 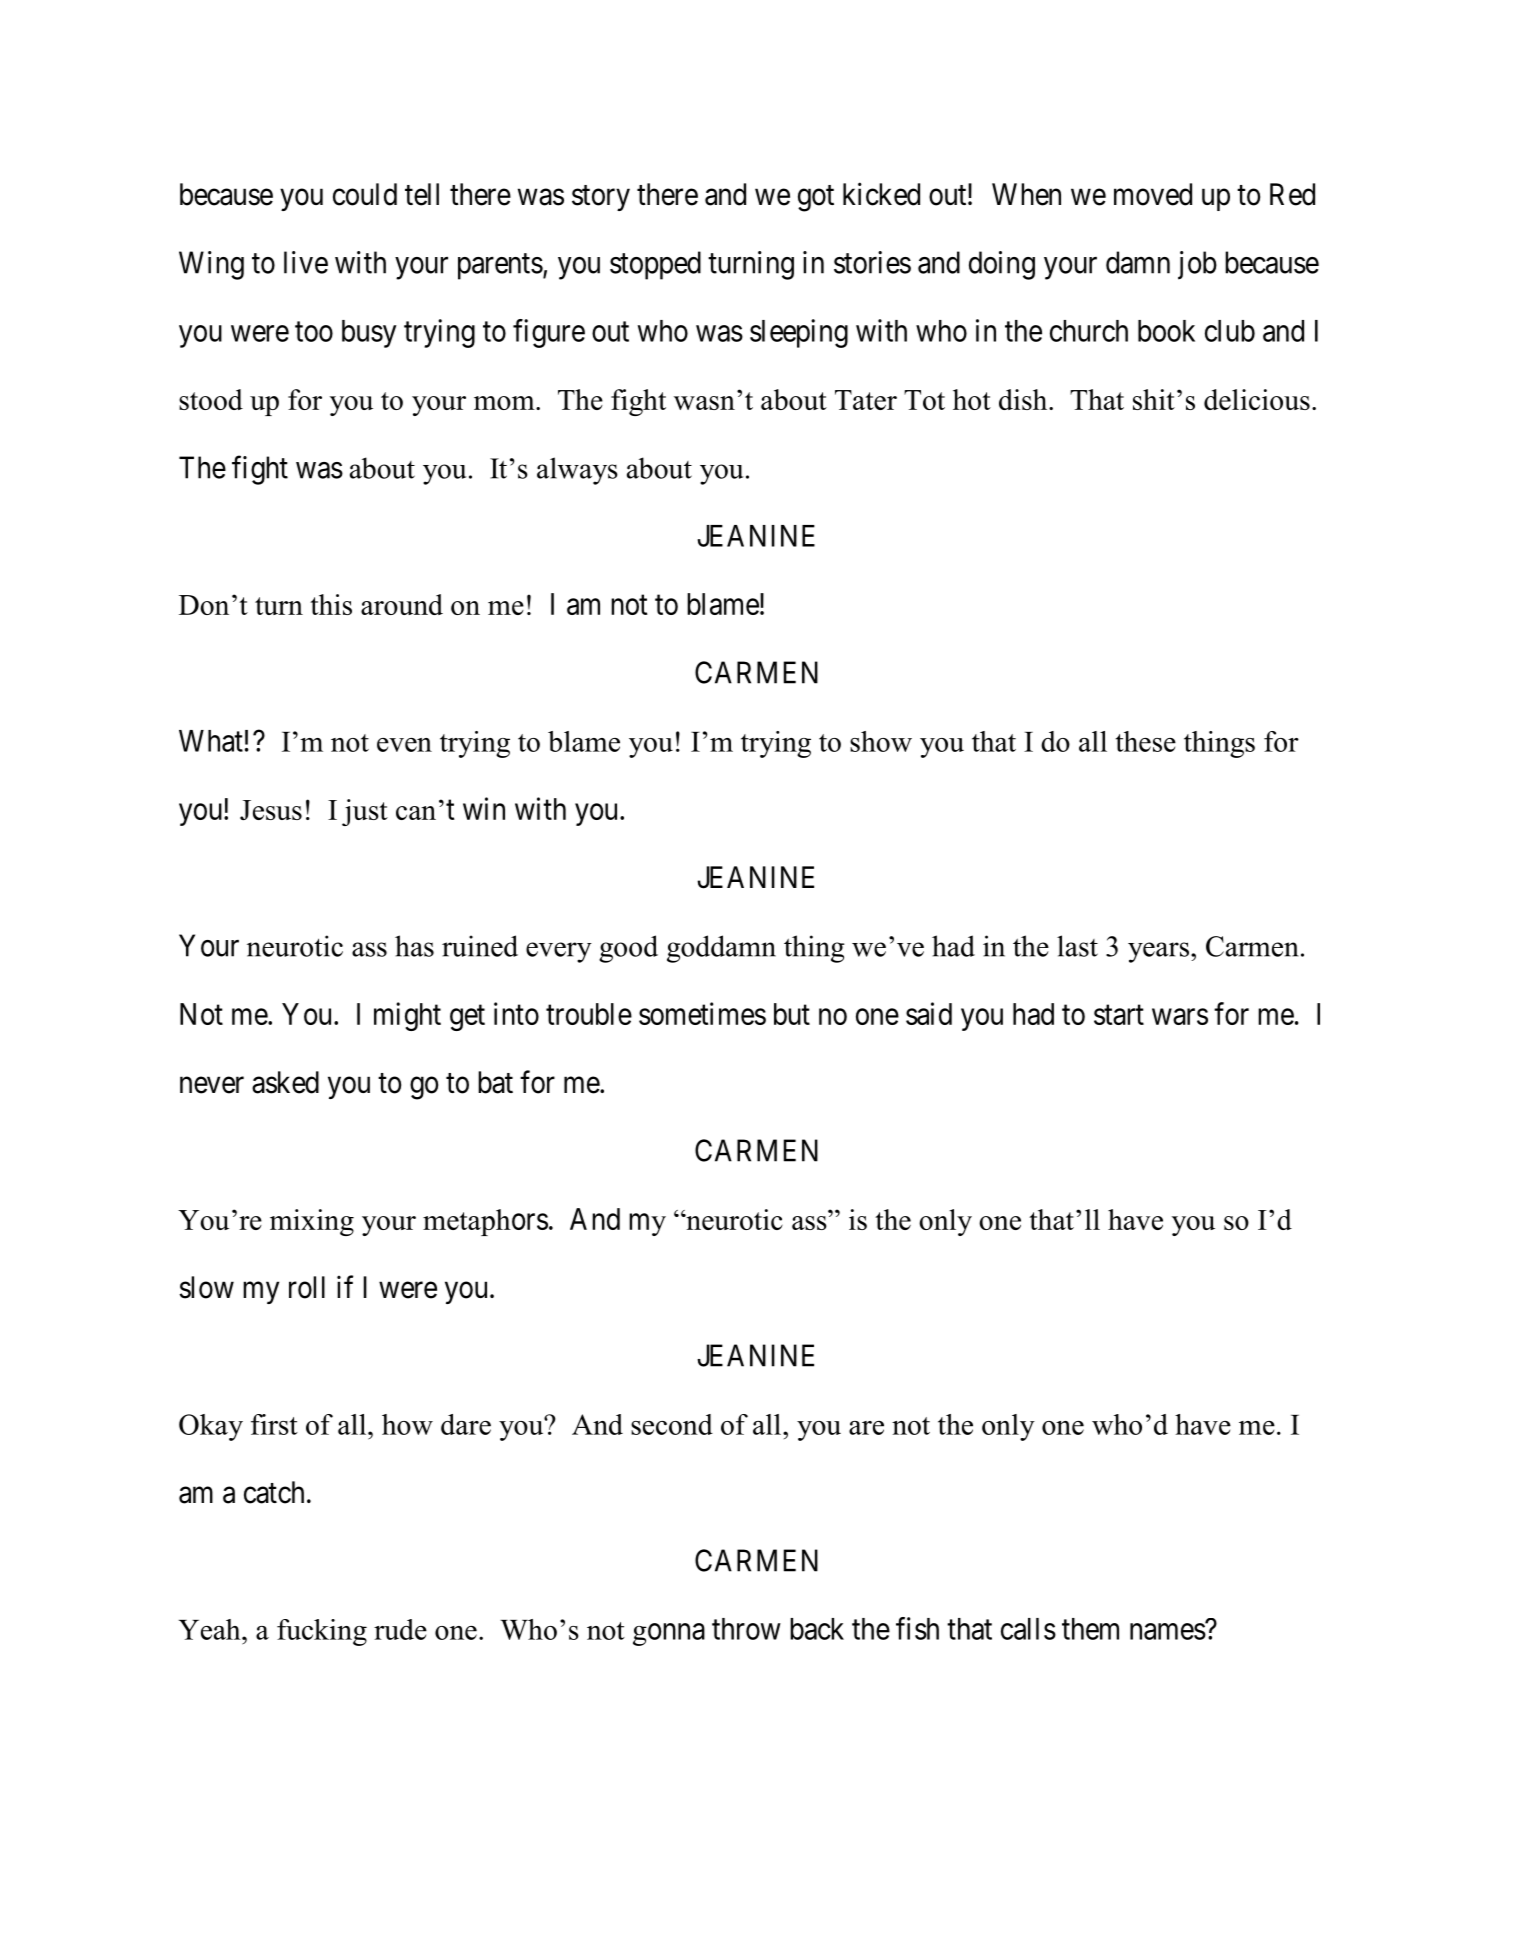 I want to click on live, so click(x=306, y=262).
